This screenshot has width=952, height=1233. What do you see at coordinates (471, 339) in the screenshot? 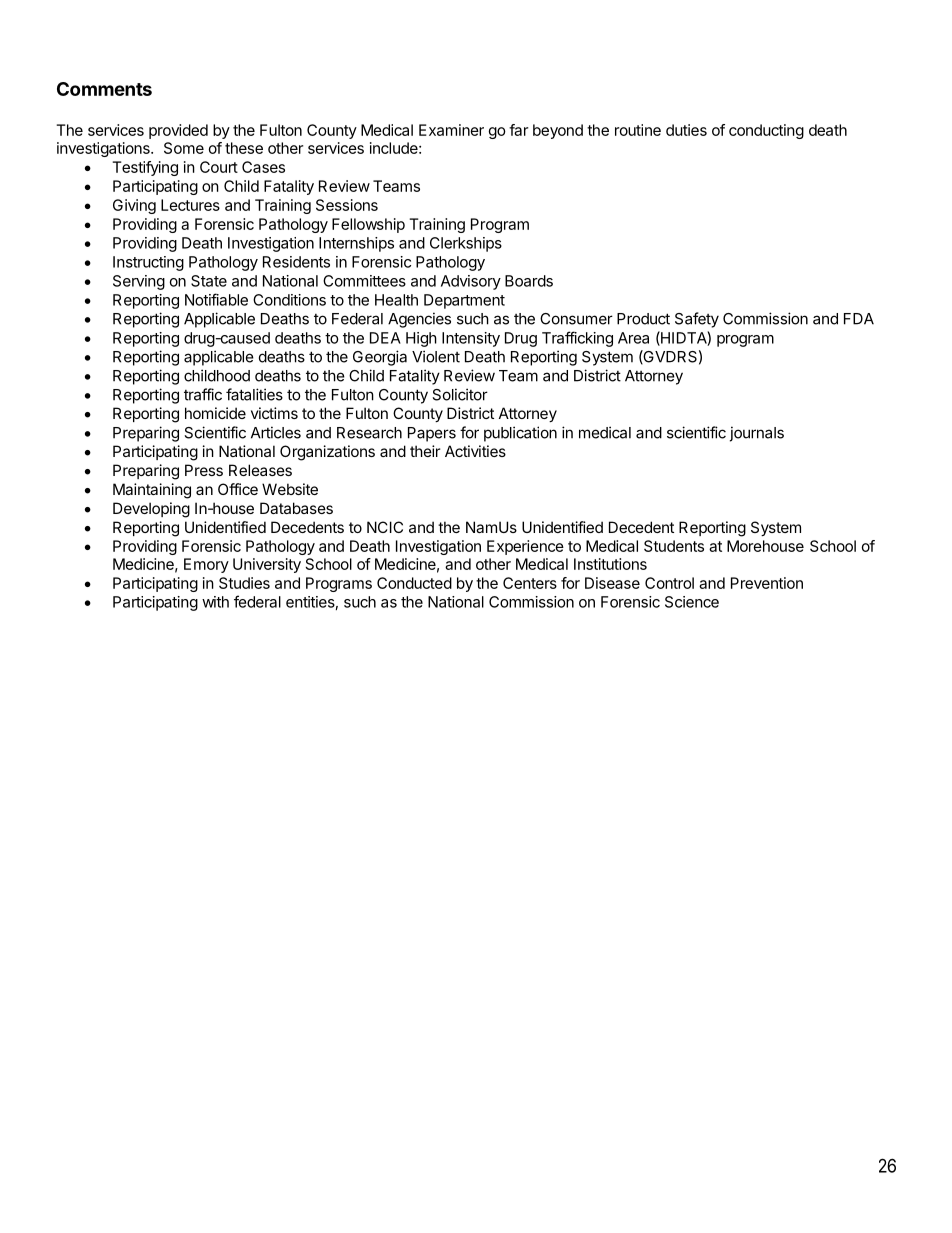
I see `Intensity` at bounding box center [471, 339].
